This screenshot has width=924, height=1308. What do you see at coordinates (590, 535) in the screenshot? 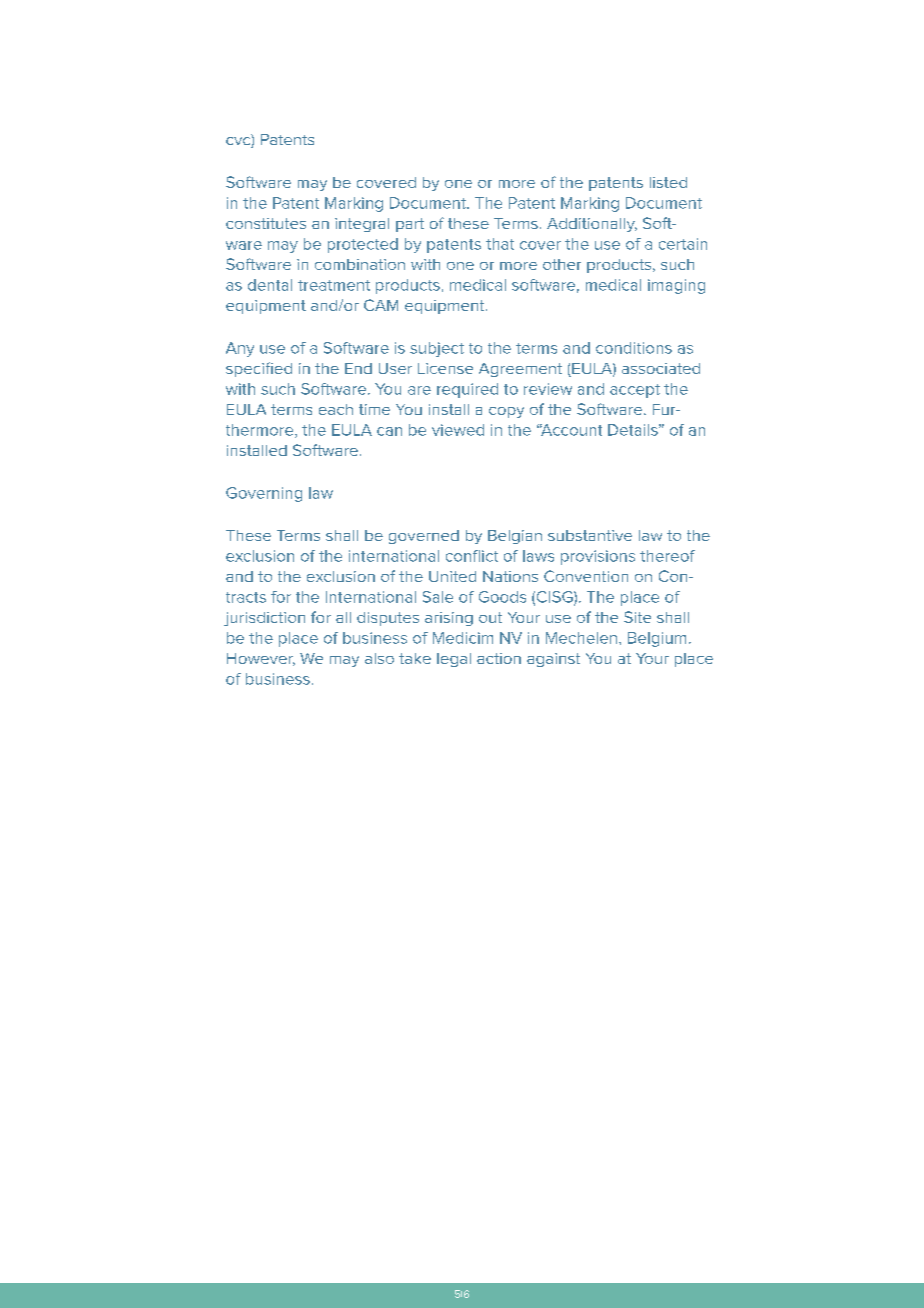
I see `substantive` at bounding box center [590, 535].
